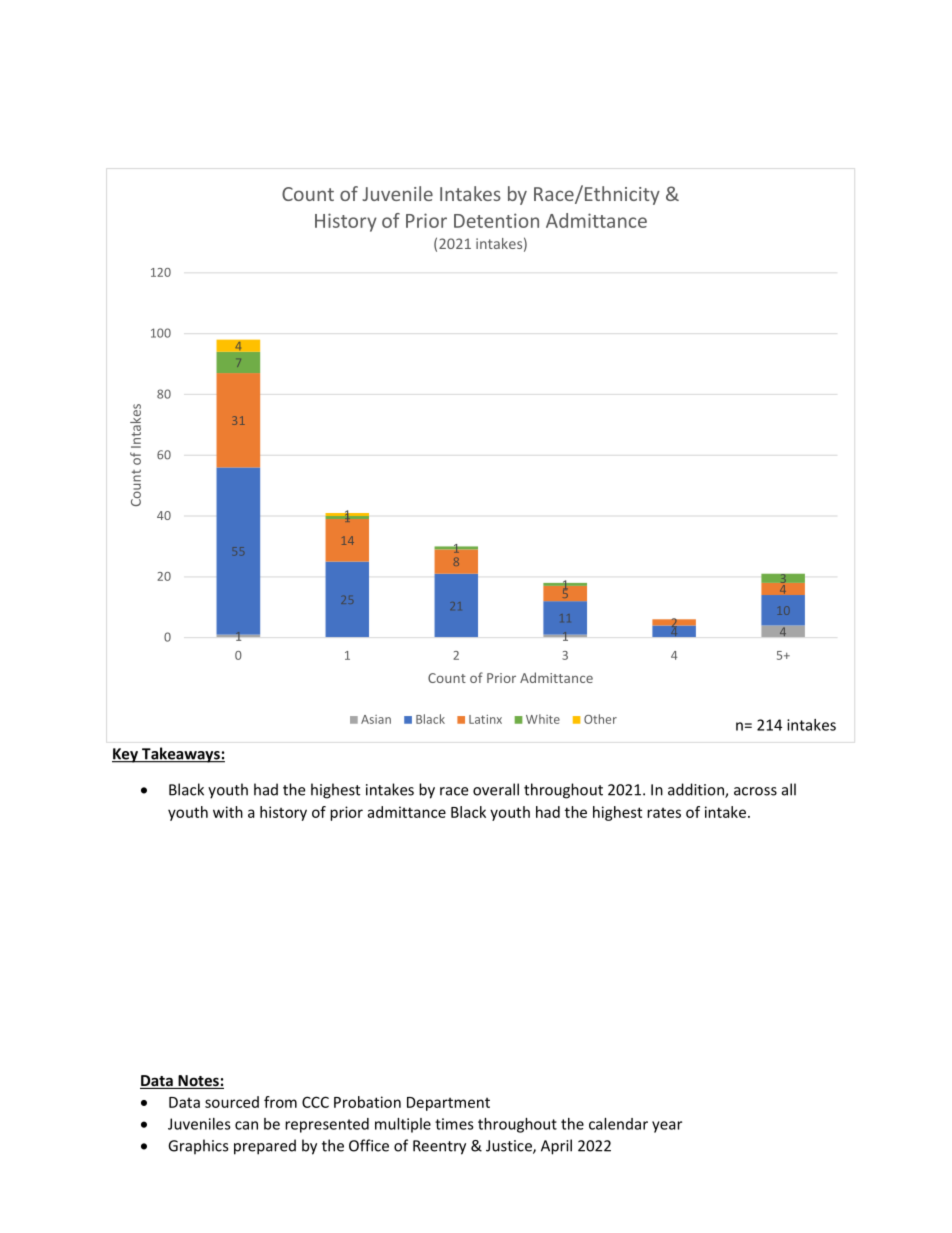 Image resolution: width=952 pixels, height=1233 pixels. Describe the element at coordinates (543, 719) in the document. I see `White` at that location.
